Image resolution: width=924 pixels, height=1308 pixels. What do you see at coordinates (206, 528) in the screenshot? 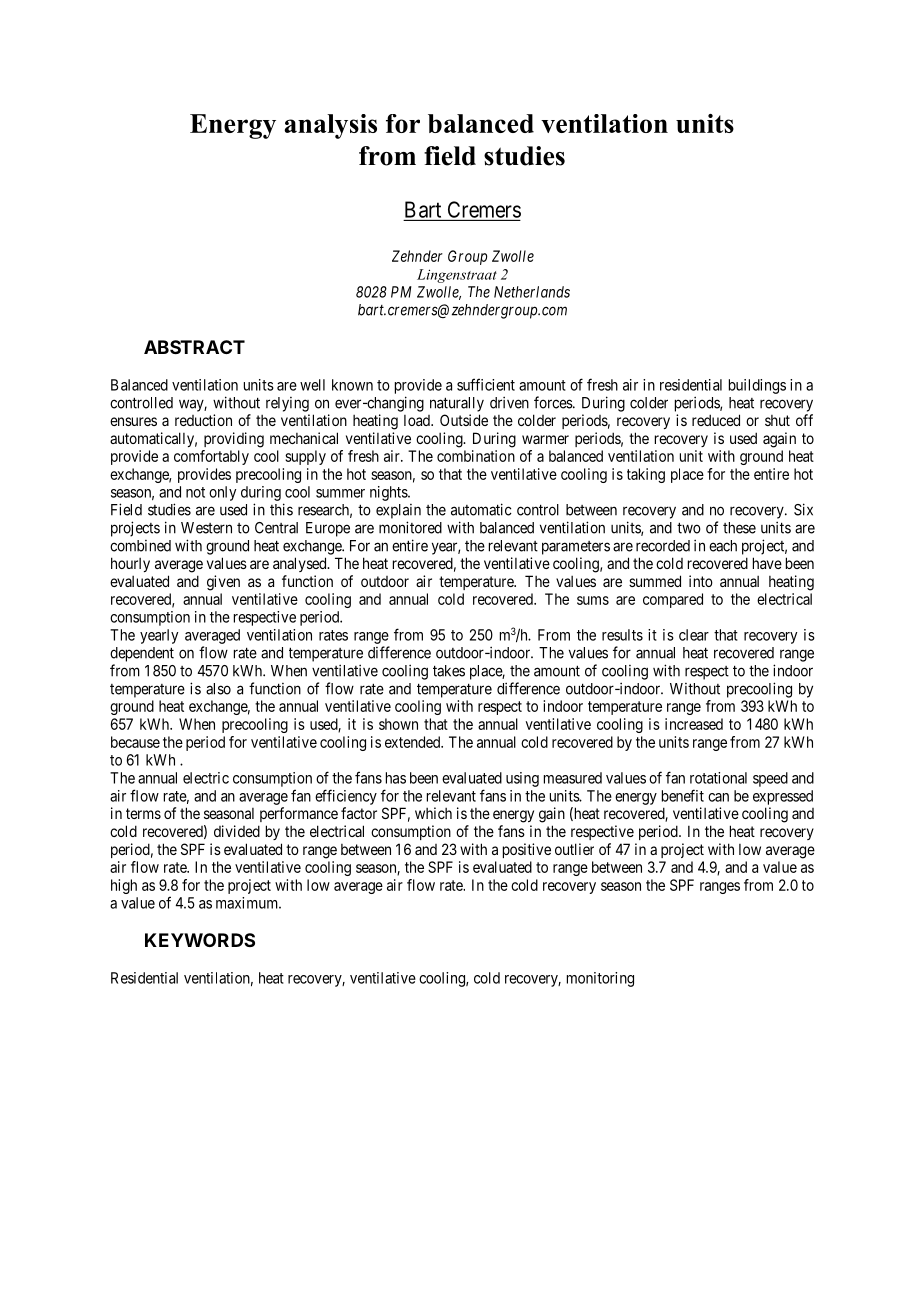
I see `Western` at bounding box center [206, 528].
